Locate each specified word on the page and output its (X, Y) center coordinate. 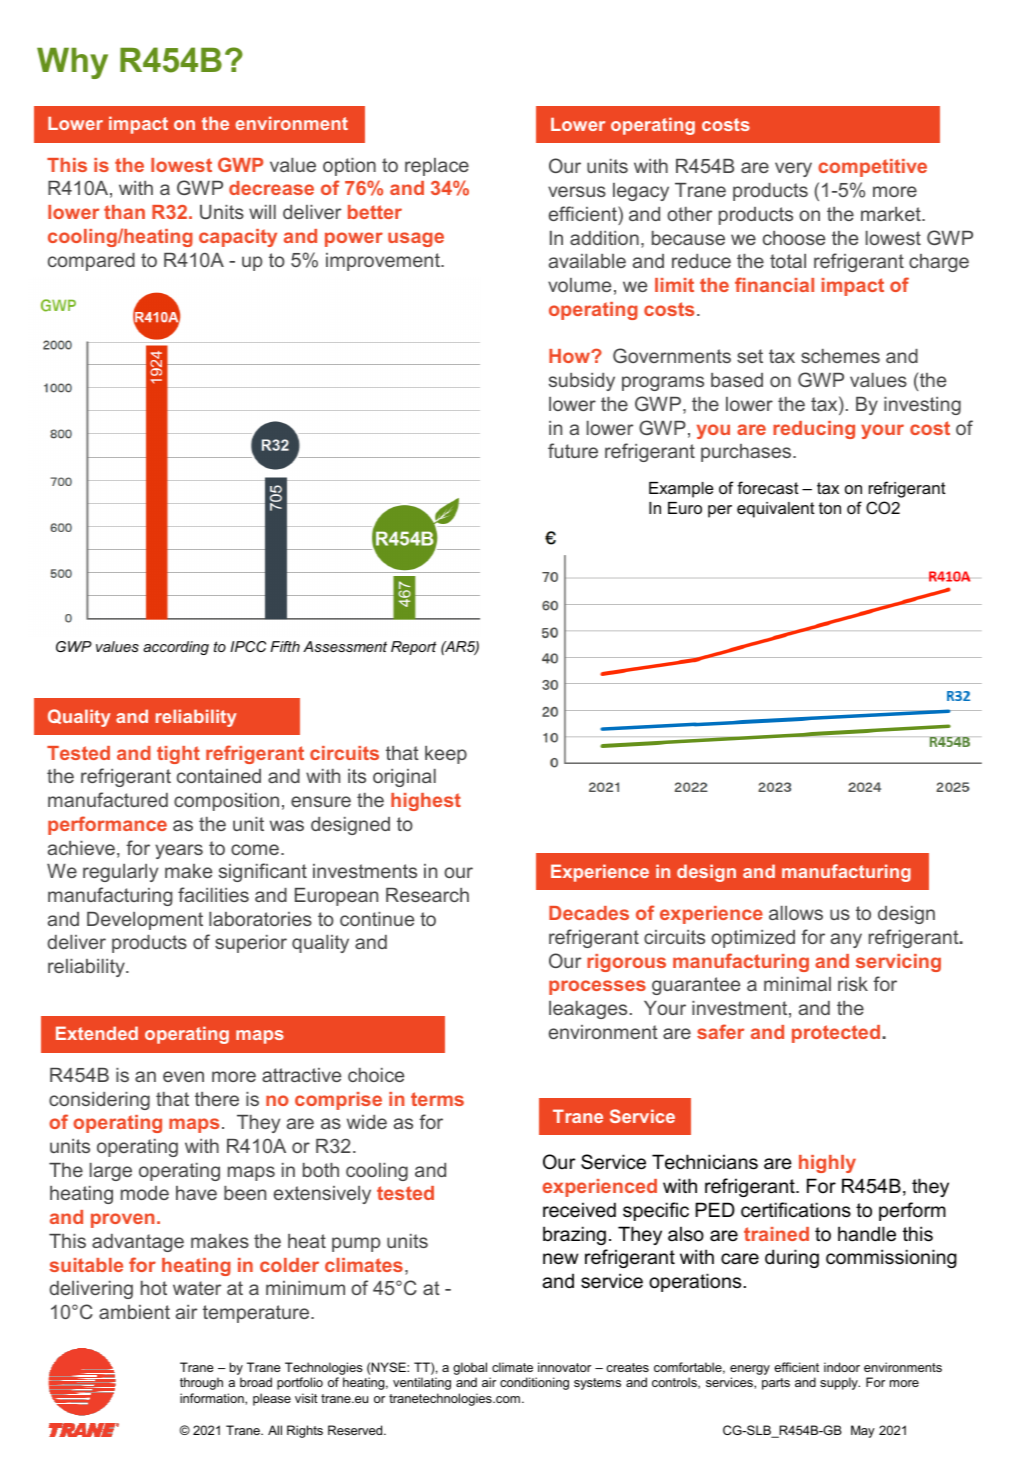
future (573, 450)
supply (840, 1383)
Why (72, 63)
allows (796, 913)
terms (437, 1099)
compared (91, 262)
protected (836, 1034)
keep (446, 755)
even (183, 1076)
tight (178, 755)
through (201, 1383)
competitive (872, 168)
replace (437, 167)
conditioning (534, 1383)
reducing (814, 430)
